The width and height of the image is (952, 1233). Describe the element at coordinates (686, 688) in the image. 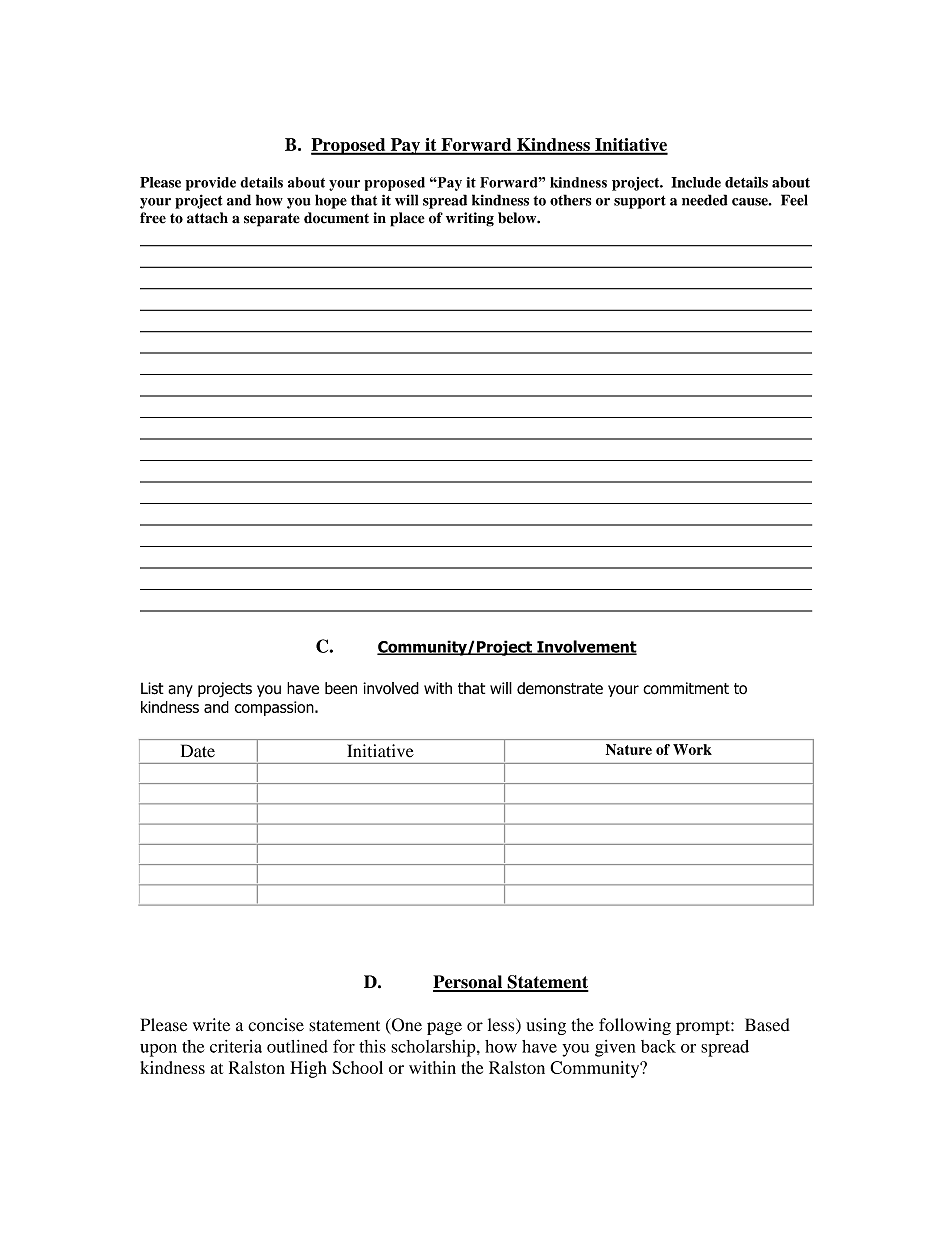

I see `commitment` at that location.
